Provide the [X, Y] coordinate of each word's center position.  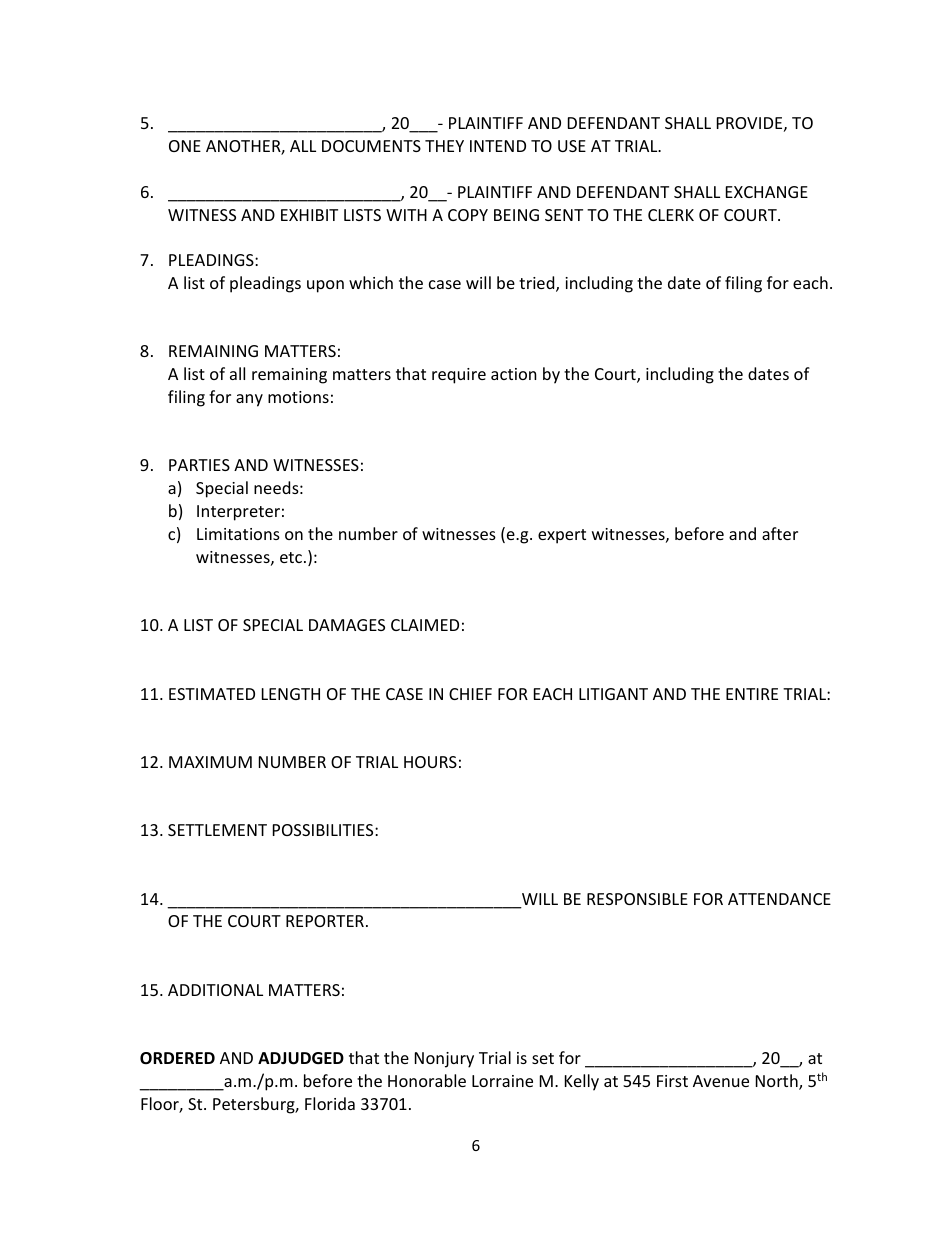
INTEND [498, 146]
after [780, 533]
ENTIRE [752, 694]
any [249, 400]
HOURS [430, 762]
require [459, 376]
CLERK [671, 215]
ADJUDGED [301, 1058]
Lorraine [502, 1081]
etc [292, 557]
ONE [185, 146]
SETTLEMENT [217, 830]
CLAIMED [425, 625]
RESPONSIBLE [637, 899]
